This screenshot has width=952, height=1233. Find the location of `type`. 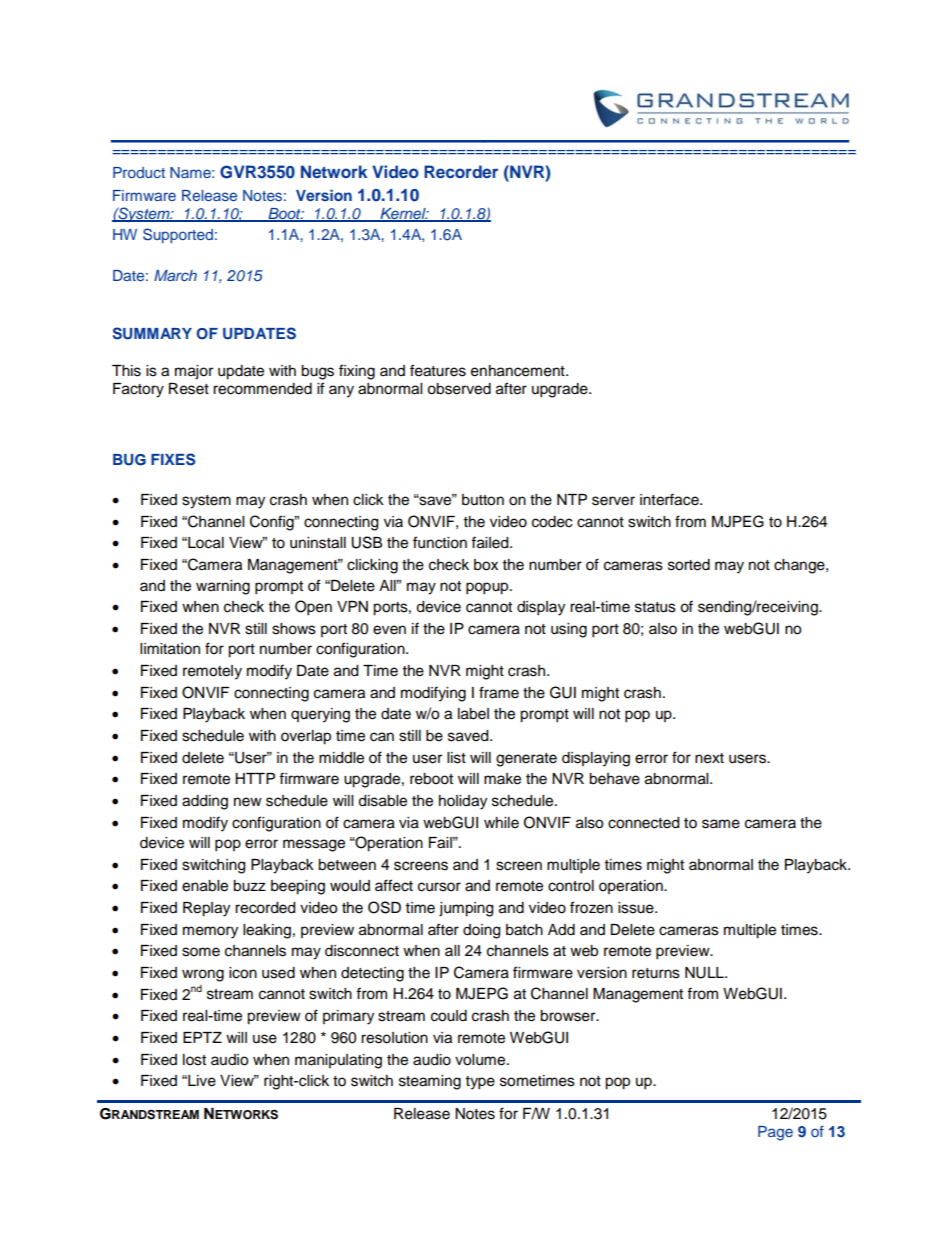

type is located at coordinates (480, 1083).
